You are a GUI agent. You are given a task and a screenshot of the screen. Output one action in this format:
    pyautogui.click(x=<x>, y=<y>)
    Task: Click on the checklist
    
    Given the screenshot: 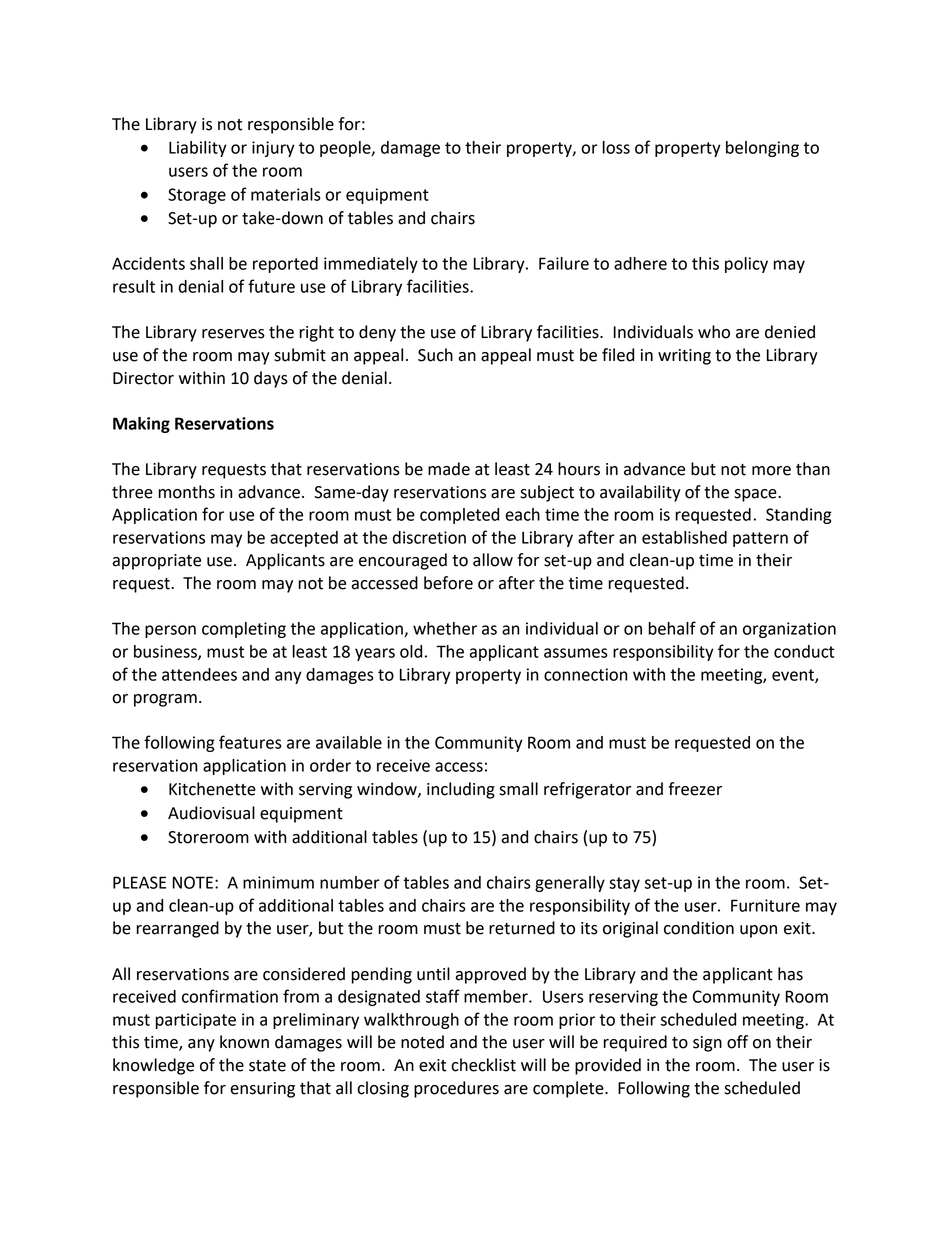 What is the action you would take?
    pyautogui.click(x=483, y=1065)
